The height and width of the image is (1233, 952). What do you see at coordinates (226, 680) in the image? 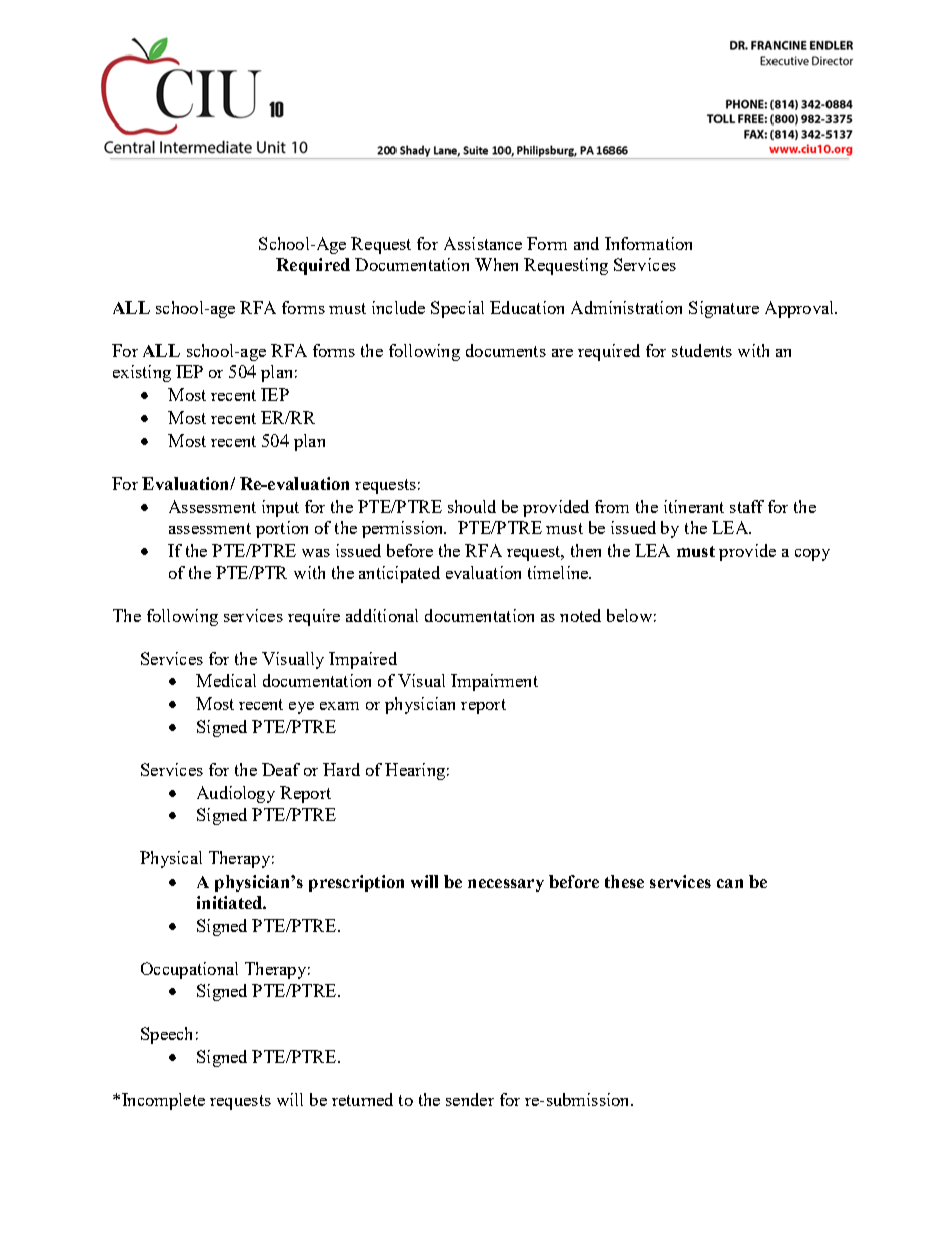
I see `Medical` at bounding box center [226, 680].
